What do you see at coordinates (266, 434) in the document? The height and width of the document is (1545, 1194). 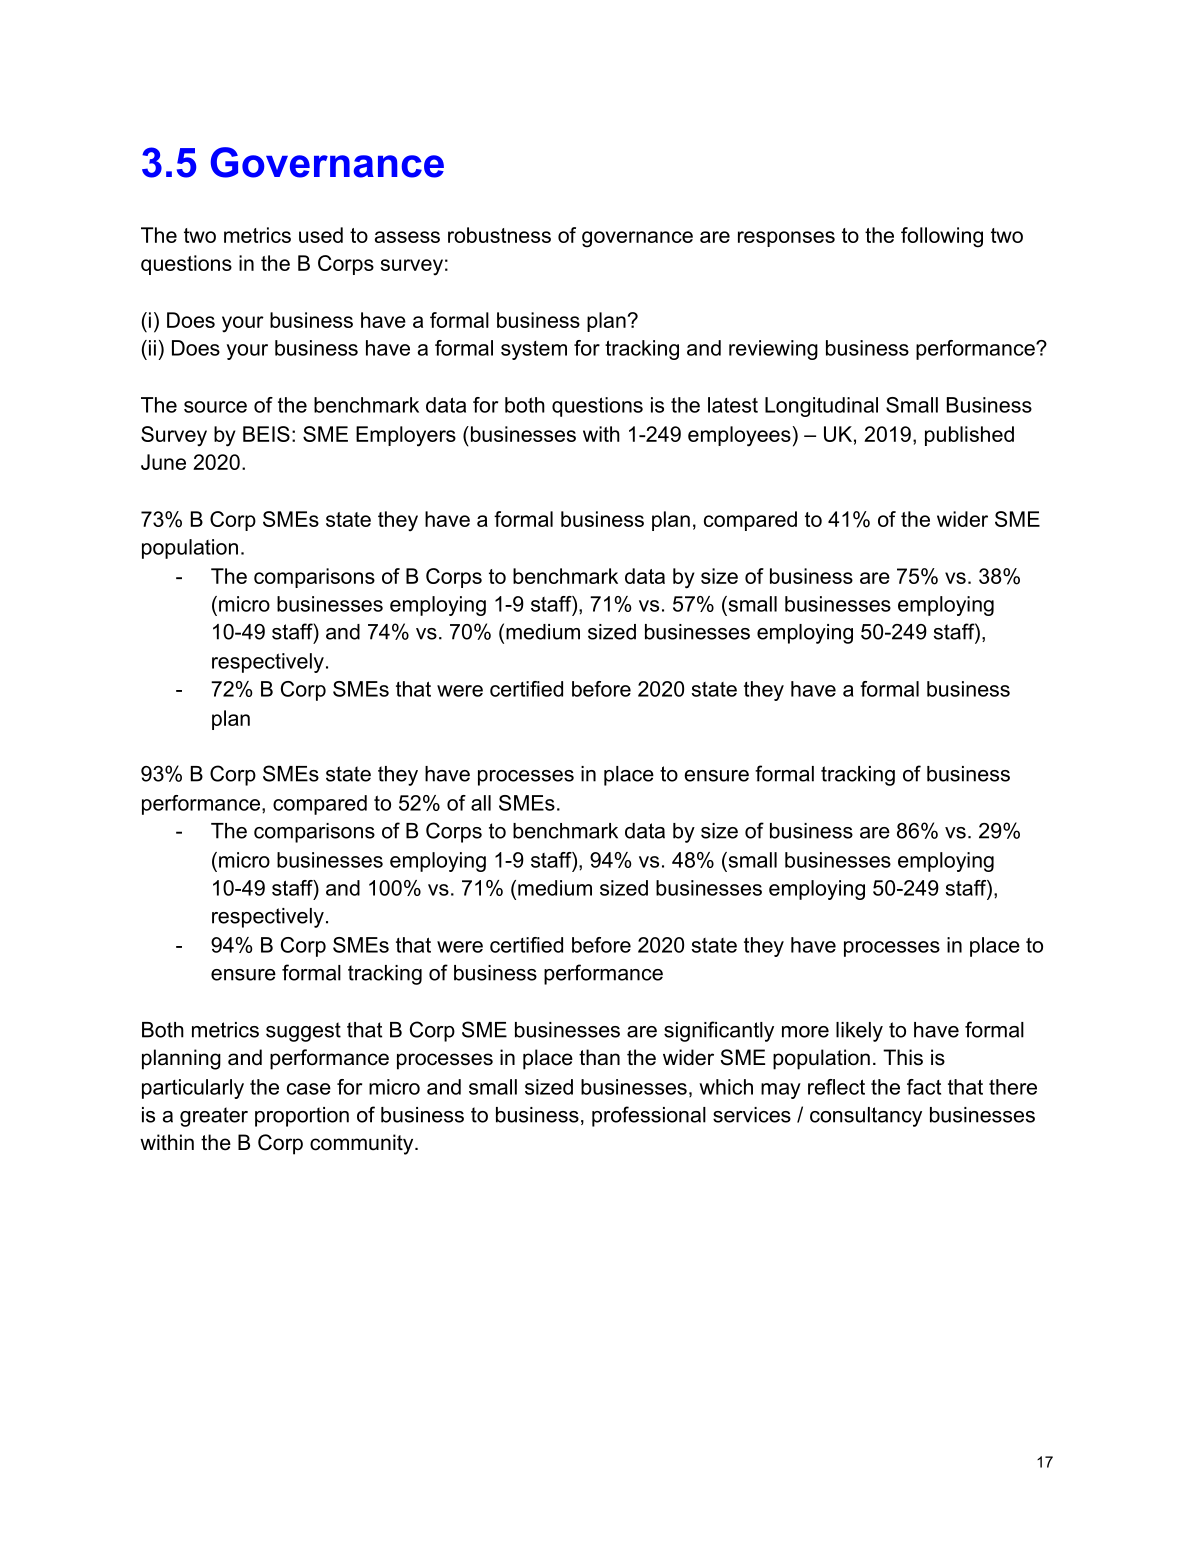 I see `BEIS` at bounding box center [266, 434].
